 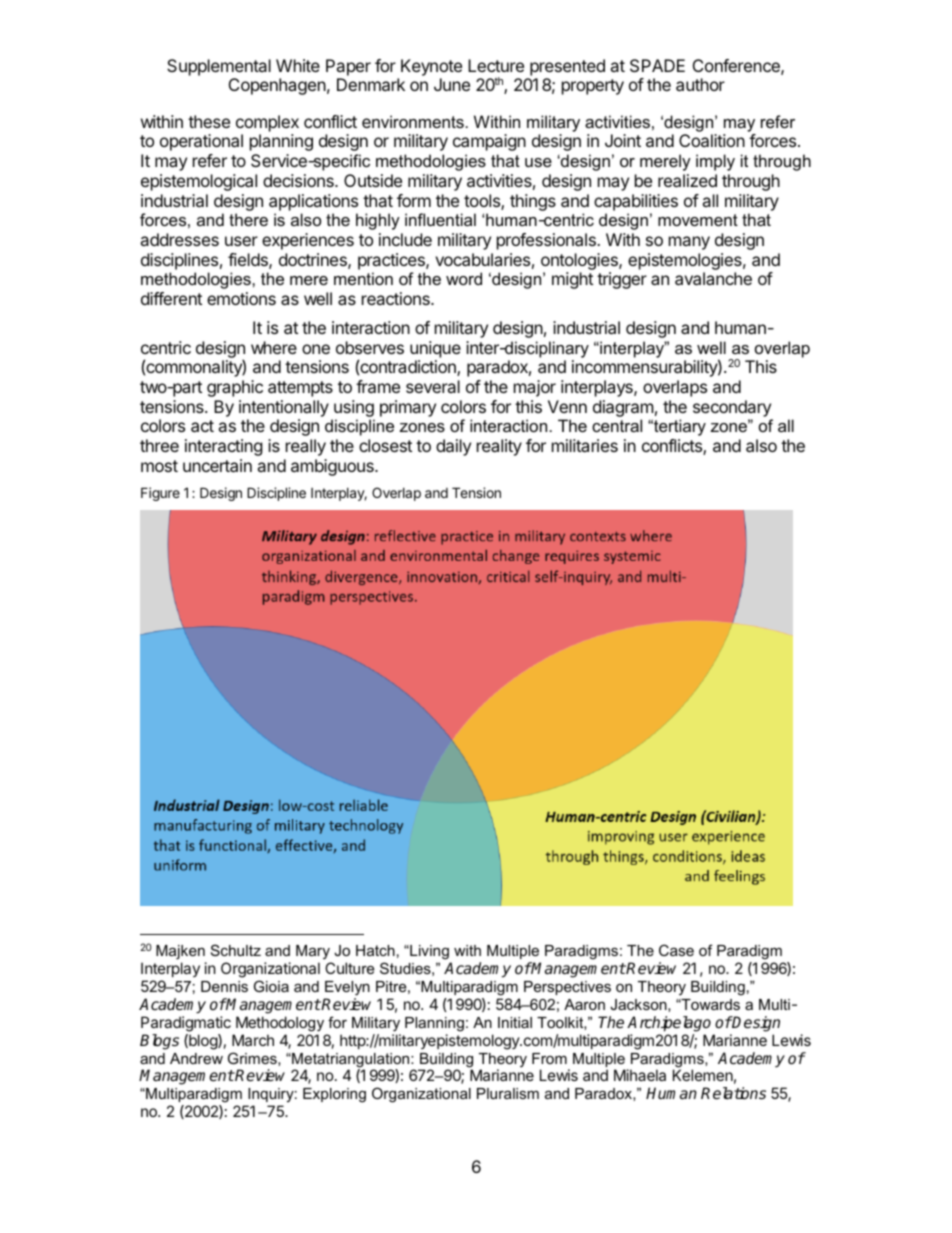 What do you see at coordinates (196, 1058) in the screenshot?
I see `Andrew` at bounding box center [196, 1058].
